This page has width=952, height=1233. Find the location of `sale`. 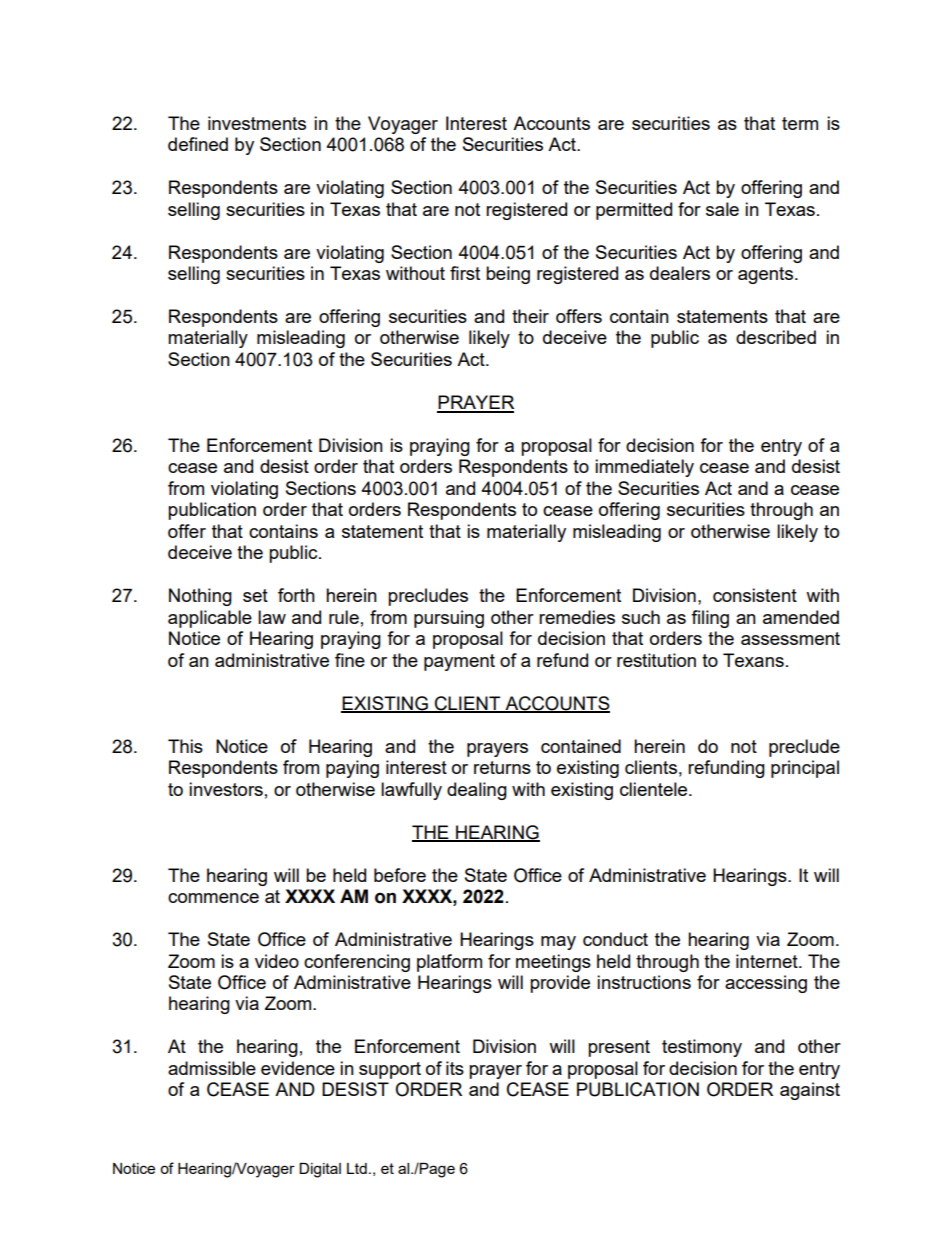

sale is located at coordinates (722, 209).
